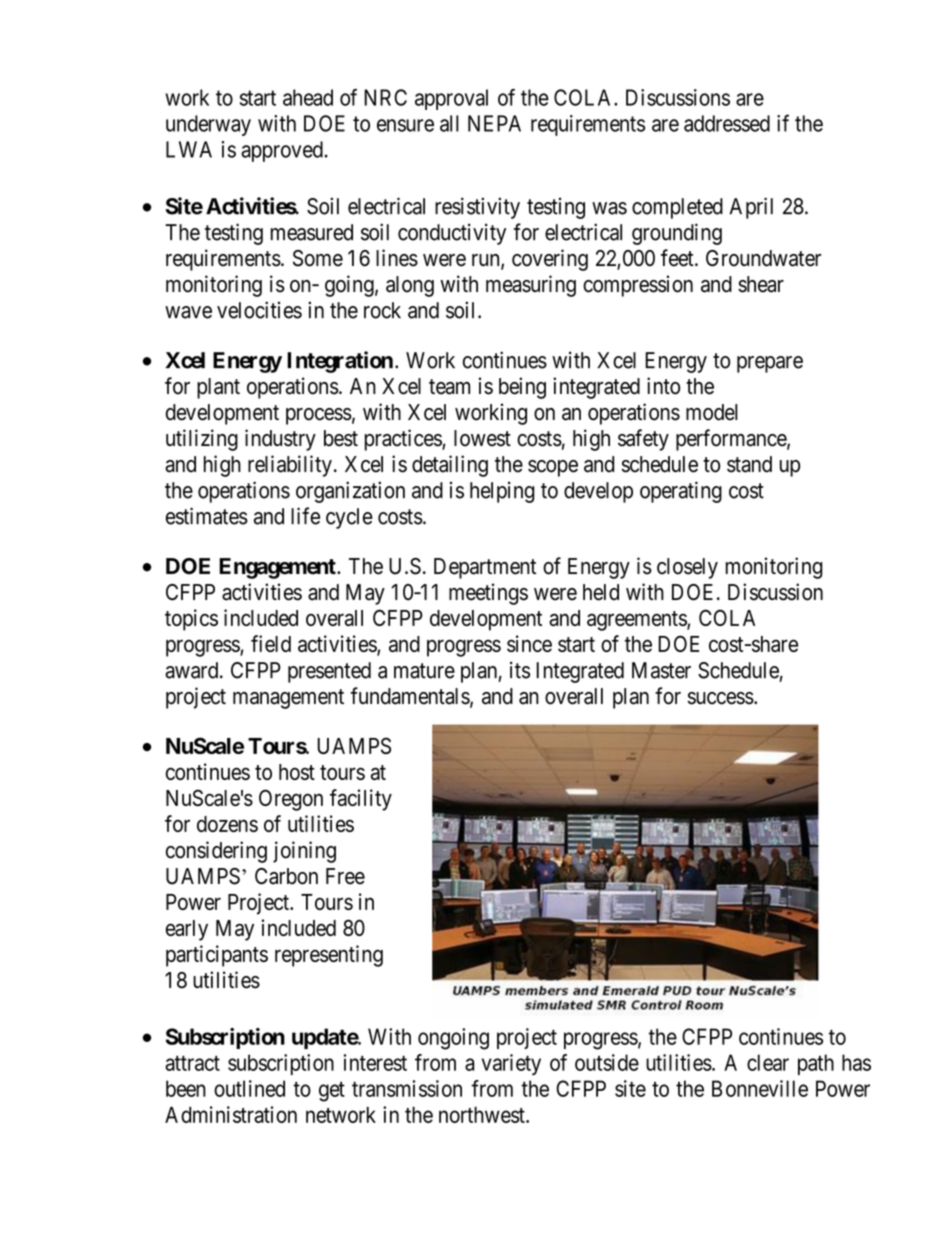  I want to click on approval, so click(451, 99).
